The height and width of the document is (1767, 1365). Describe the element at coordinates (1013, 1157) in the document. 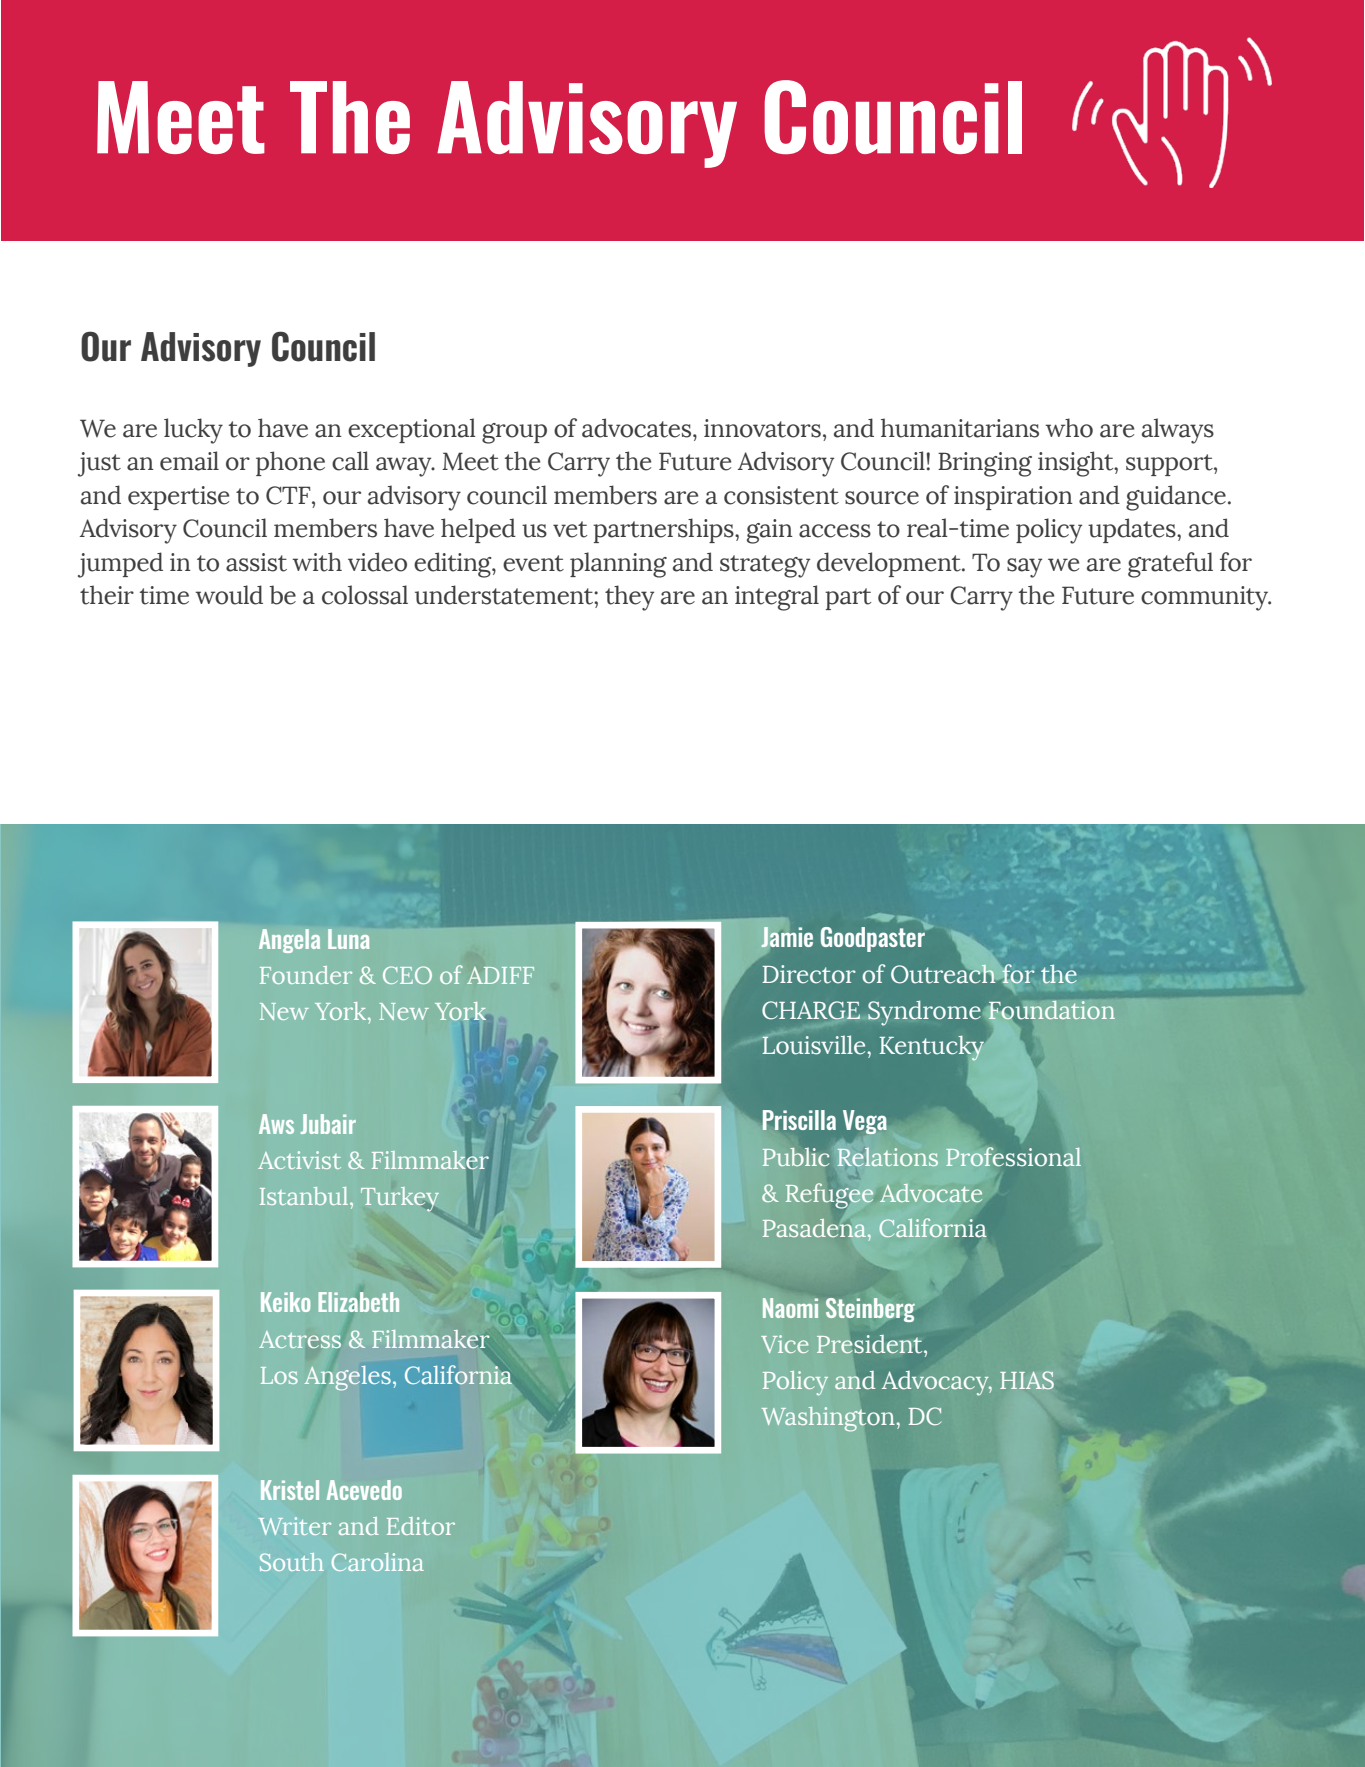

I see `Professional` at that location.
